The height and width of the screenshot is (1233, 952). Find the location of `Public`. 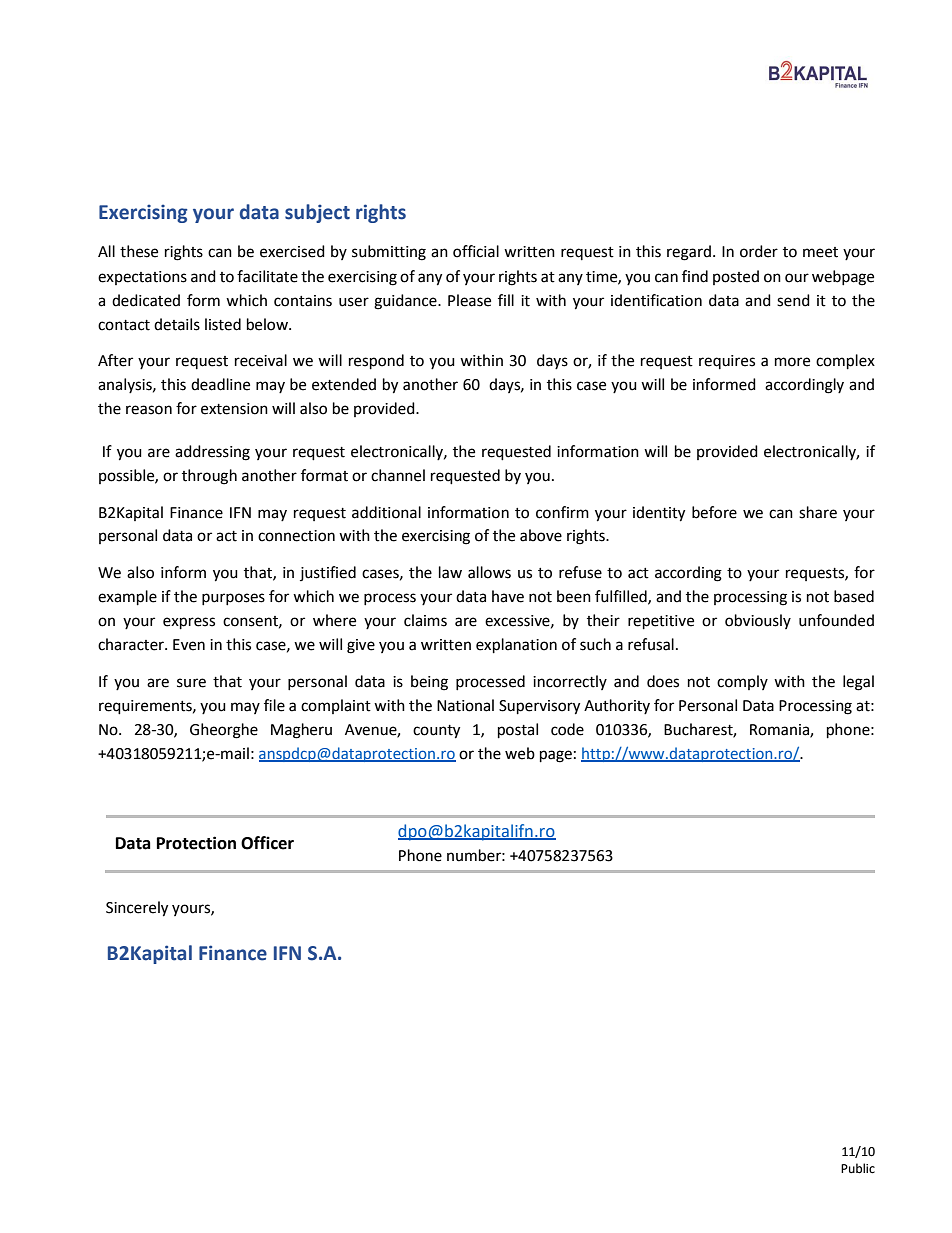

Public is located at coordinates (858, 1168).
